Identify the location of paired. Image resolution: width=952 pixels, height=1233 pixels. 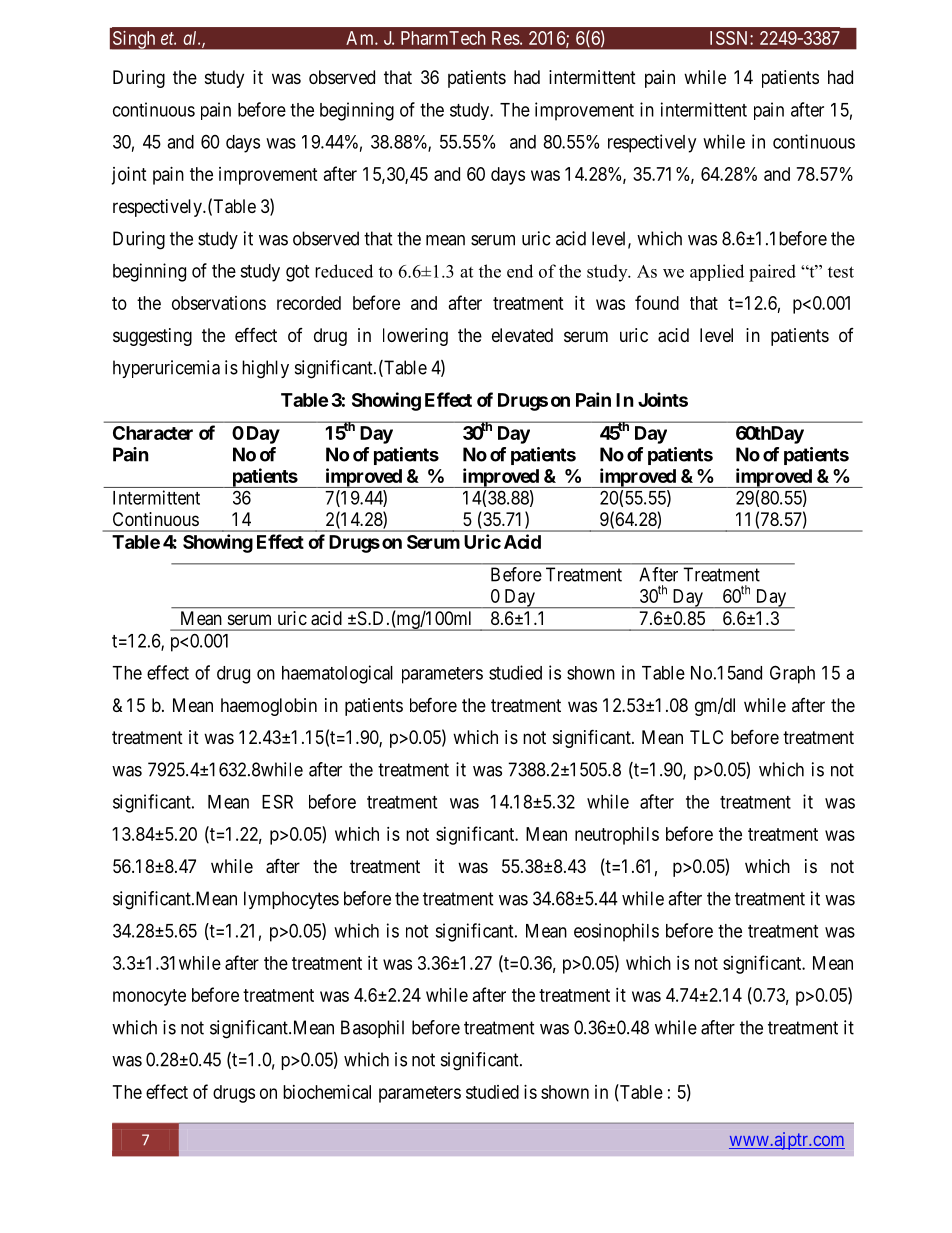
(772, 273).
